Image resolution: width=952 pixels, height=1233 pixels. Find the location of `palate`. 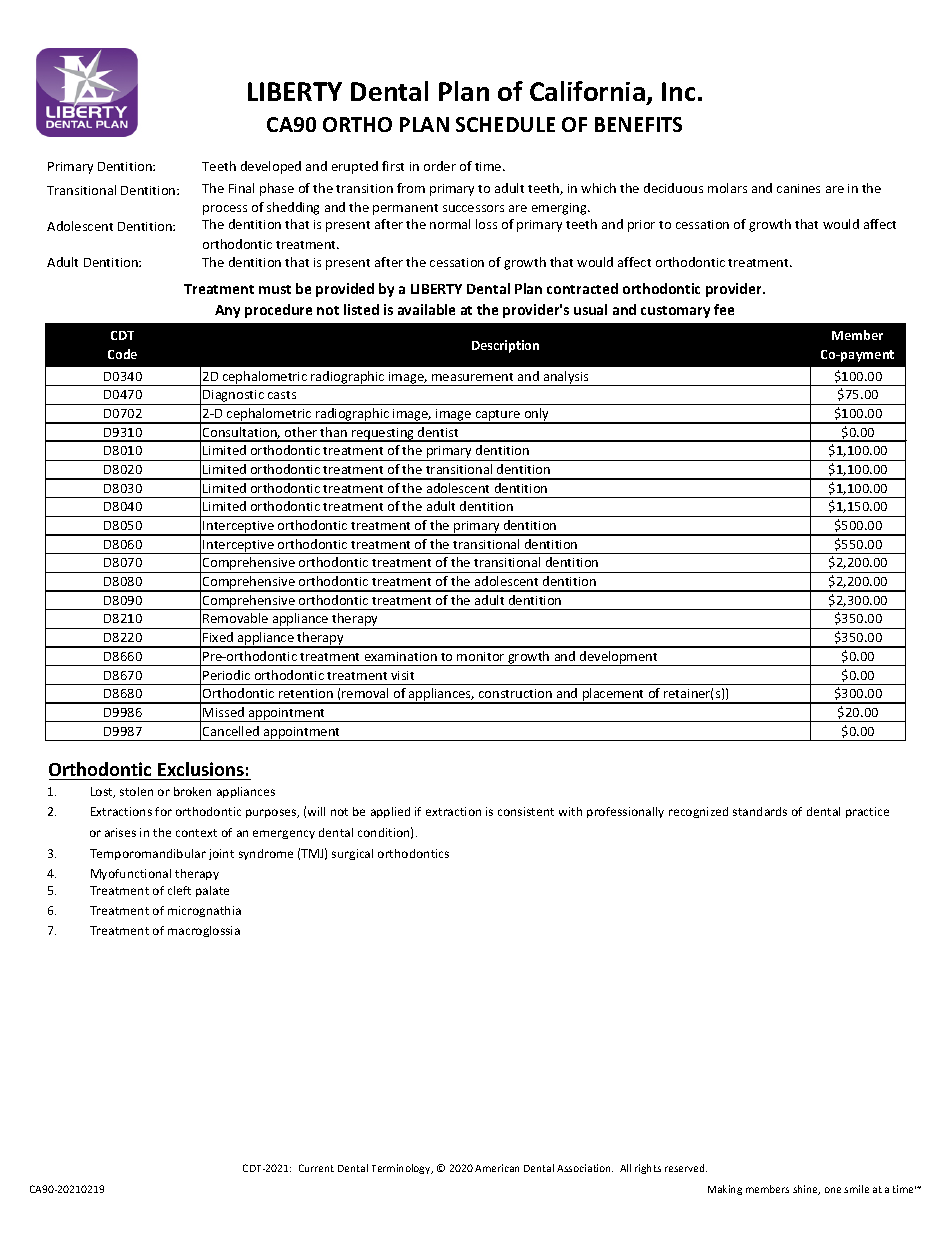

palate is located at coordinates (212, 891).
